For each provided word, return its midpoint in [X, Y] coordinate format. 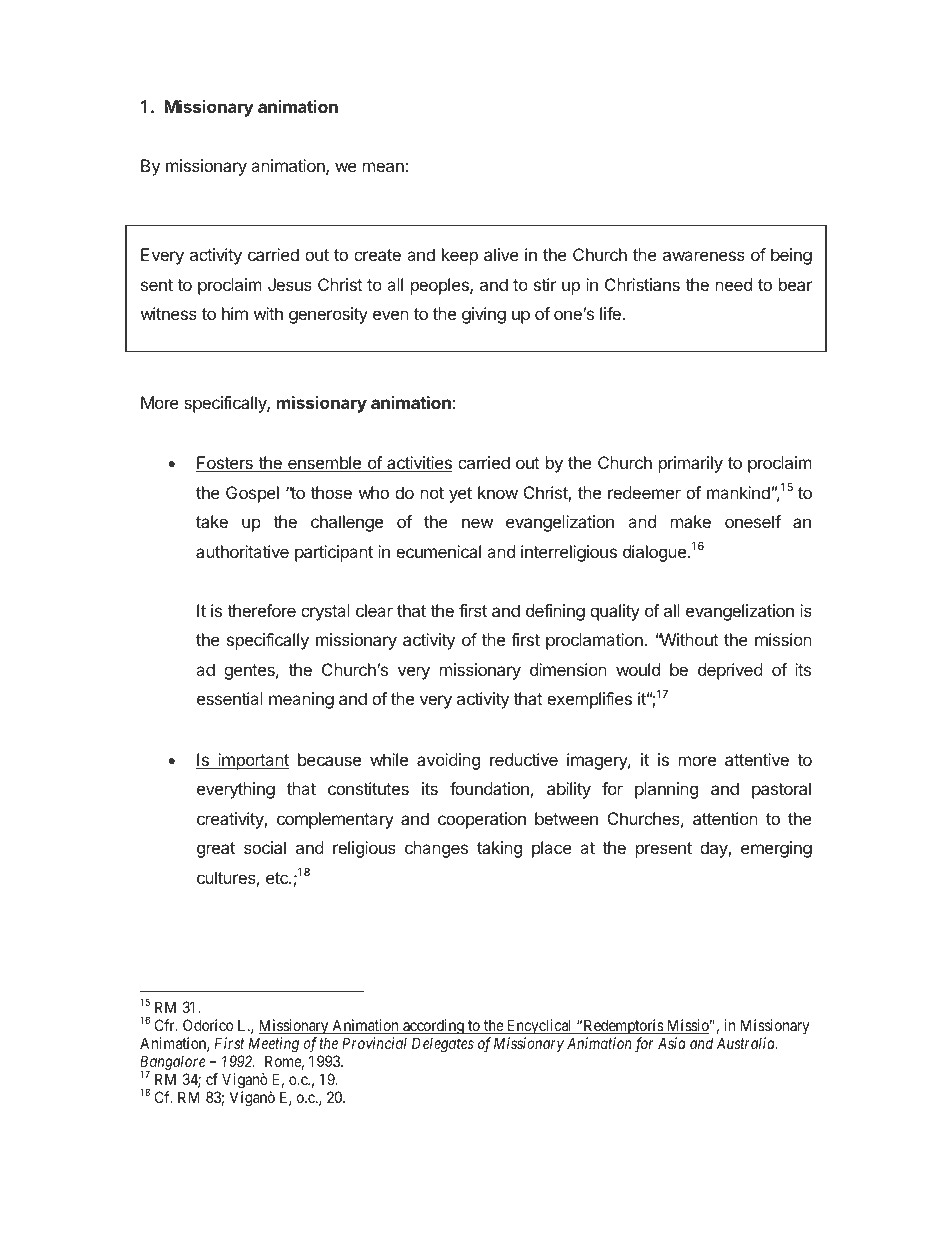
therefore [261, 610]
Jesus [290, 284]
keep [460, 256]
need [734, 284]
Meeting [274, 1045]
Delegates [443, 1045]
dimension [568, 669]
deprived [730, 671]
